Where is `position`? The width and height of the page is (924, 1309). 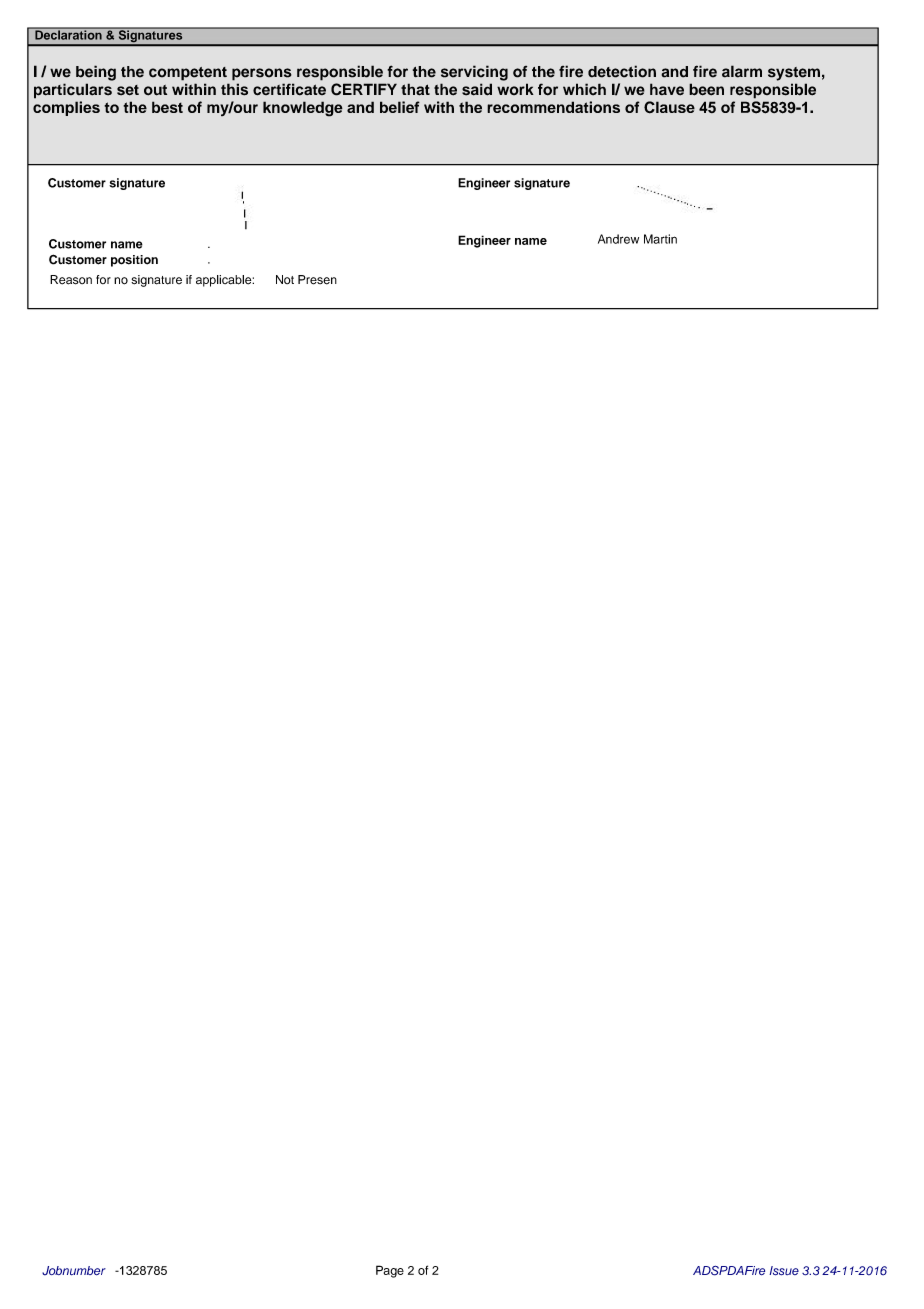 position is located at coordinates (134, 261).
